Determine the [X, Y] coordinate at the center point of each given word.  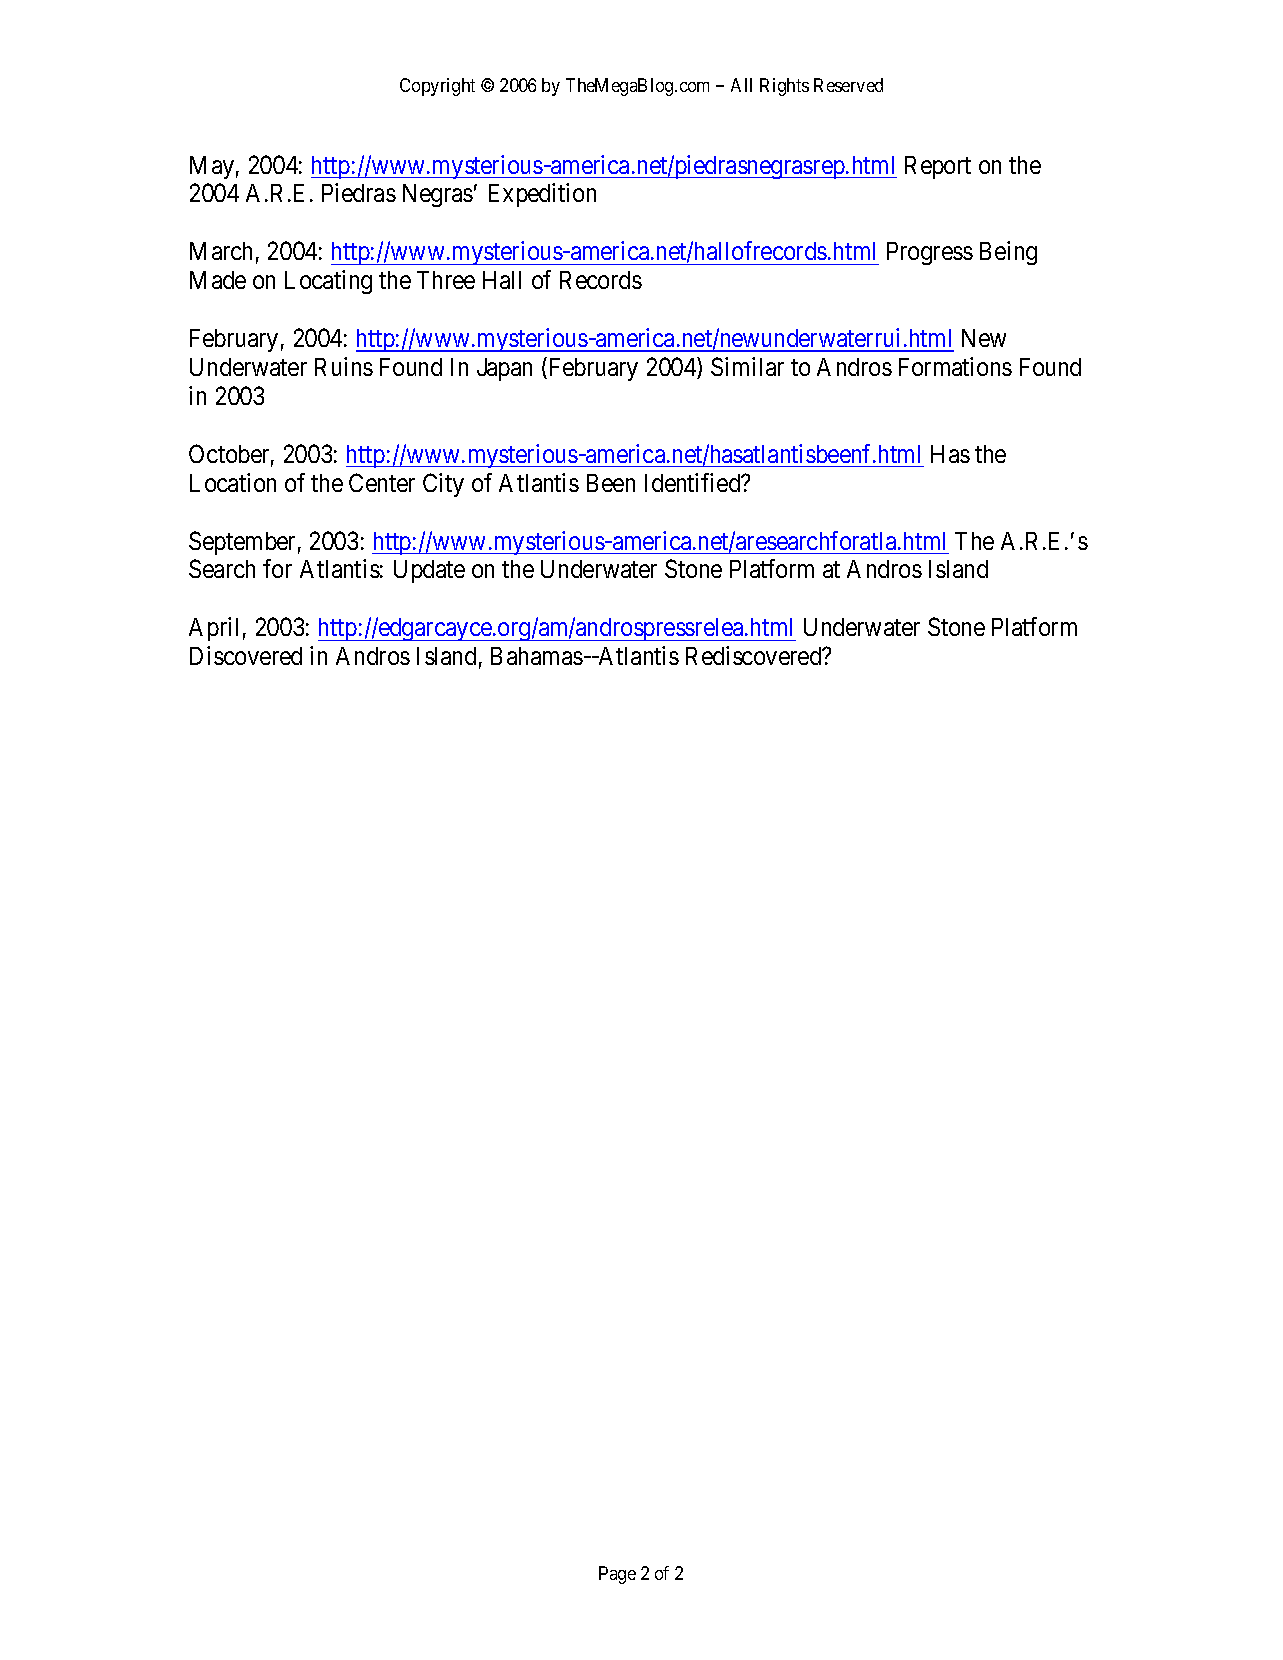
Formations [955, 366]
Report [938, 167]
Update [429, 571]
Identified [694, 482]
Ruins [344, 366]
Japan [504, 369]
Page [617, 1575]
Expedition [542, 195]
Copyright [437, 87]
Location [233, 482]
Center [382, 482]
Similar [747, 366]
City [443, 485]
